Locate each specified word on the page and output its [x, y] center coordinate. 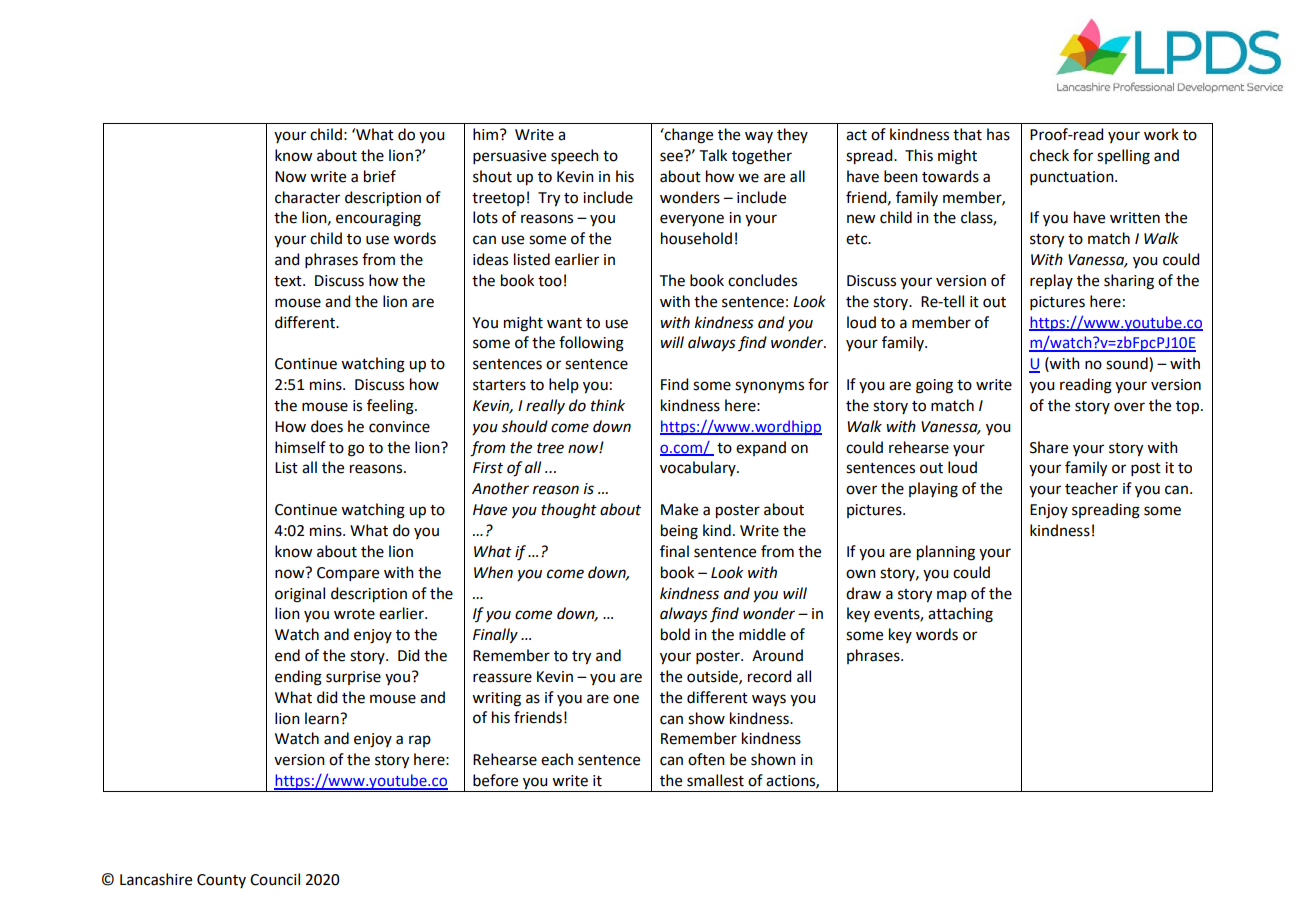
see [672, 156]
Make [679, 509]
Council [275, 879]
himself [300, 447]
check [1049, 155]
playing [933, 490]
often [706, 759]
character [307, 197]
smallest [715, 780]
